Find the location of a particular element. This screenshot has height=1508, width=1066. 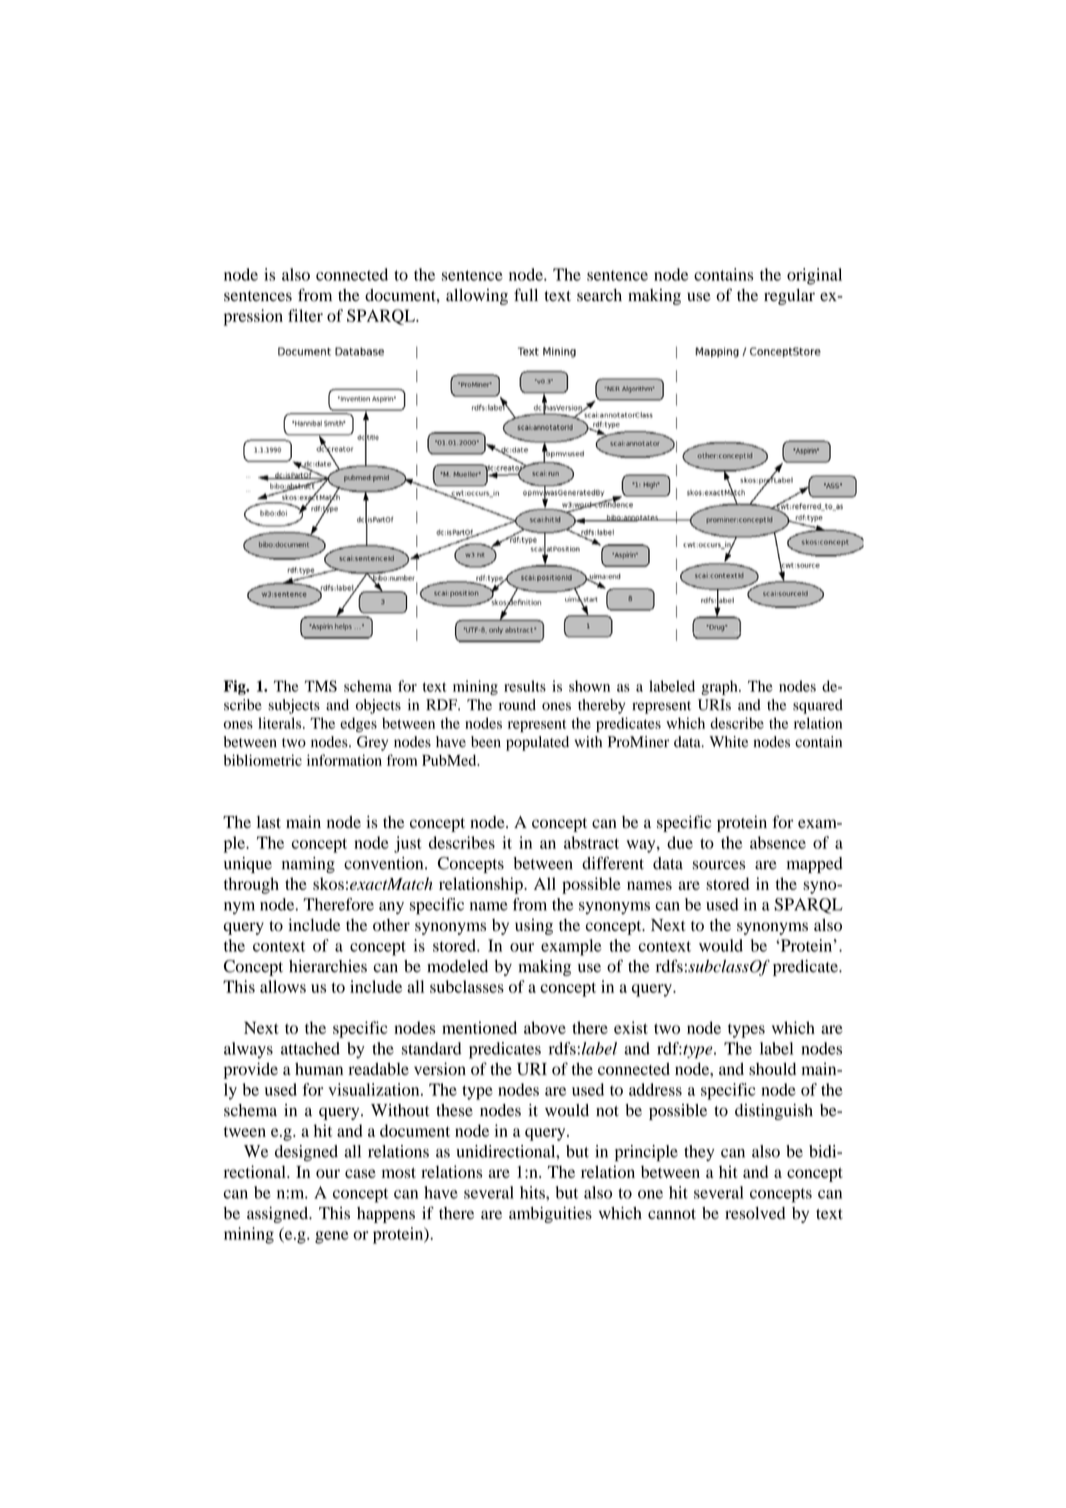

using is located at coordinates (534, 926).
